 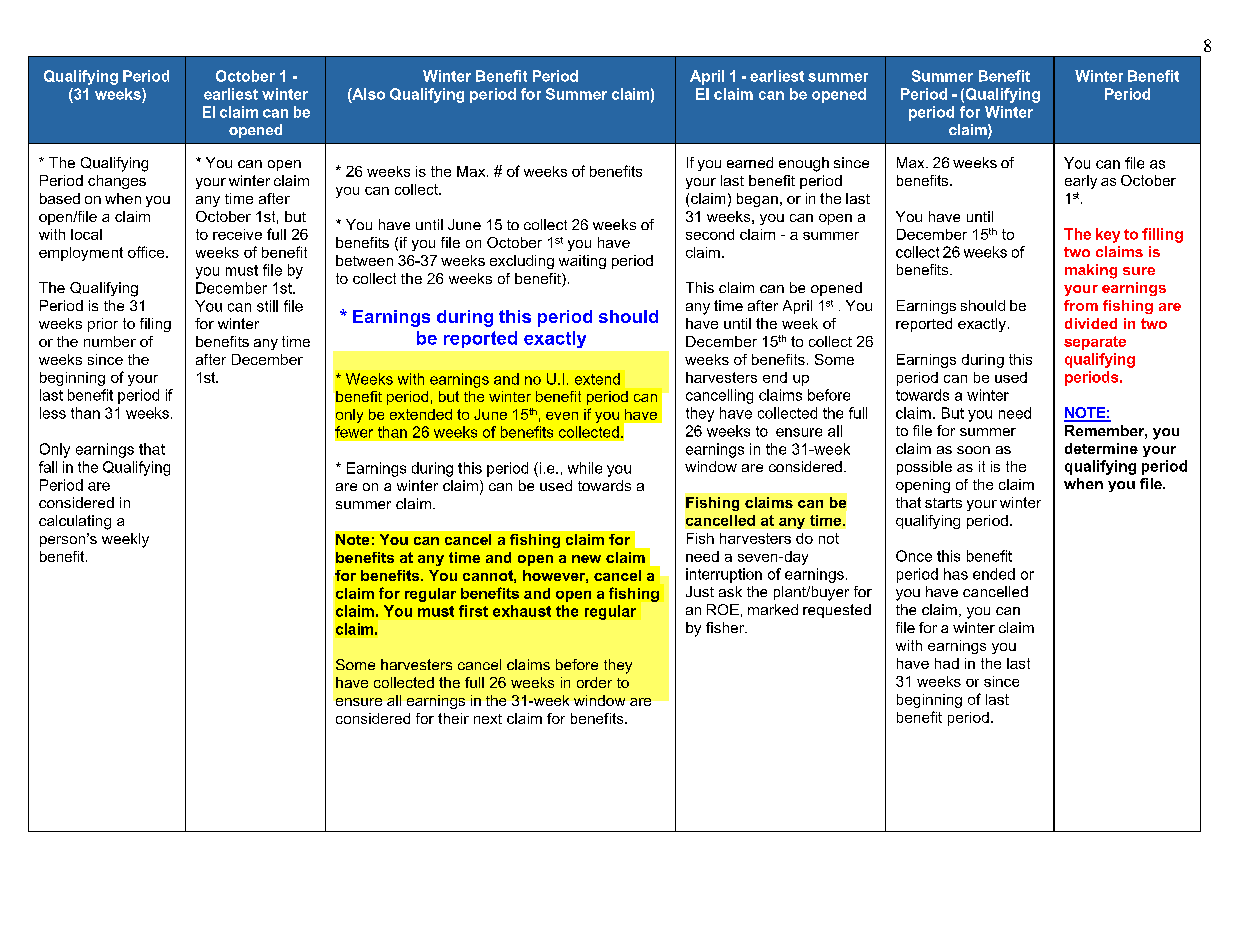 I want to click on their, so click(x=453, y=718).
